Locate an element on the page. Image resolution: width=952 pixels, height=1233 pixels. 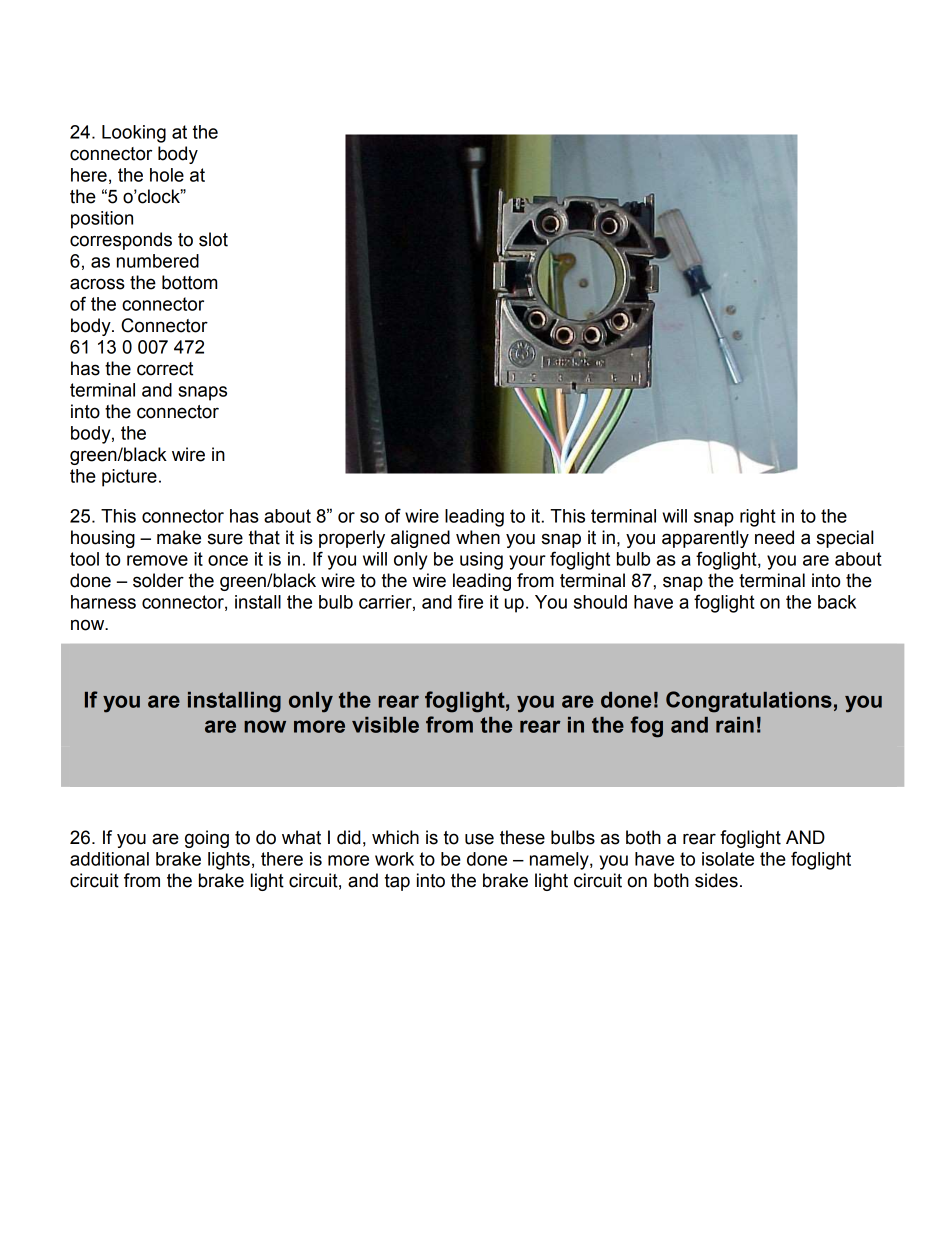
make is located at coordinates (179, 537).
